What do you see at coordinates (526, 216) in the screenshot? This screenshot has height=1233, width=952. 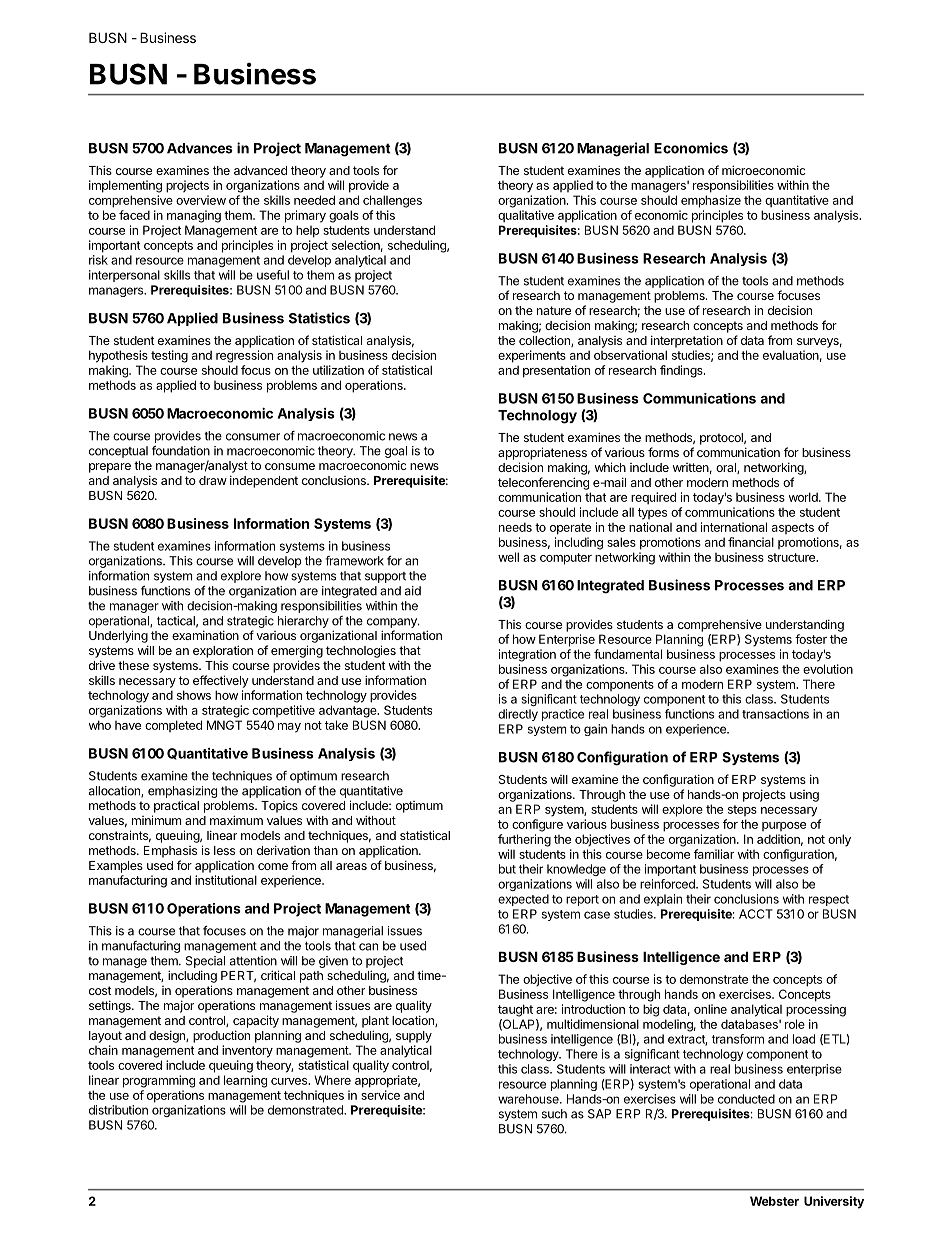 I see `qualitative` at bounding box center [526, 216].
